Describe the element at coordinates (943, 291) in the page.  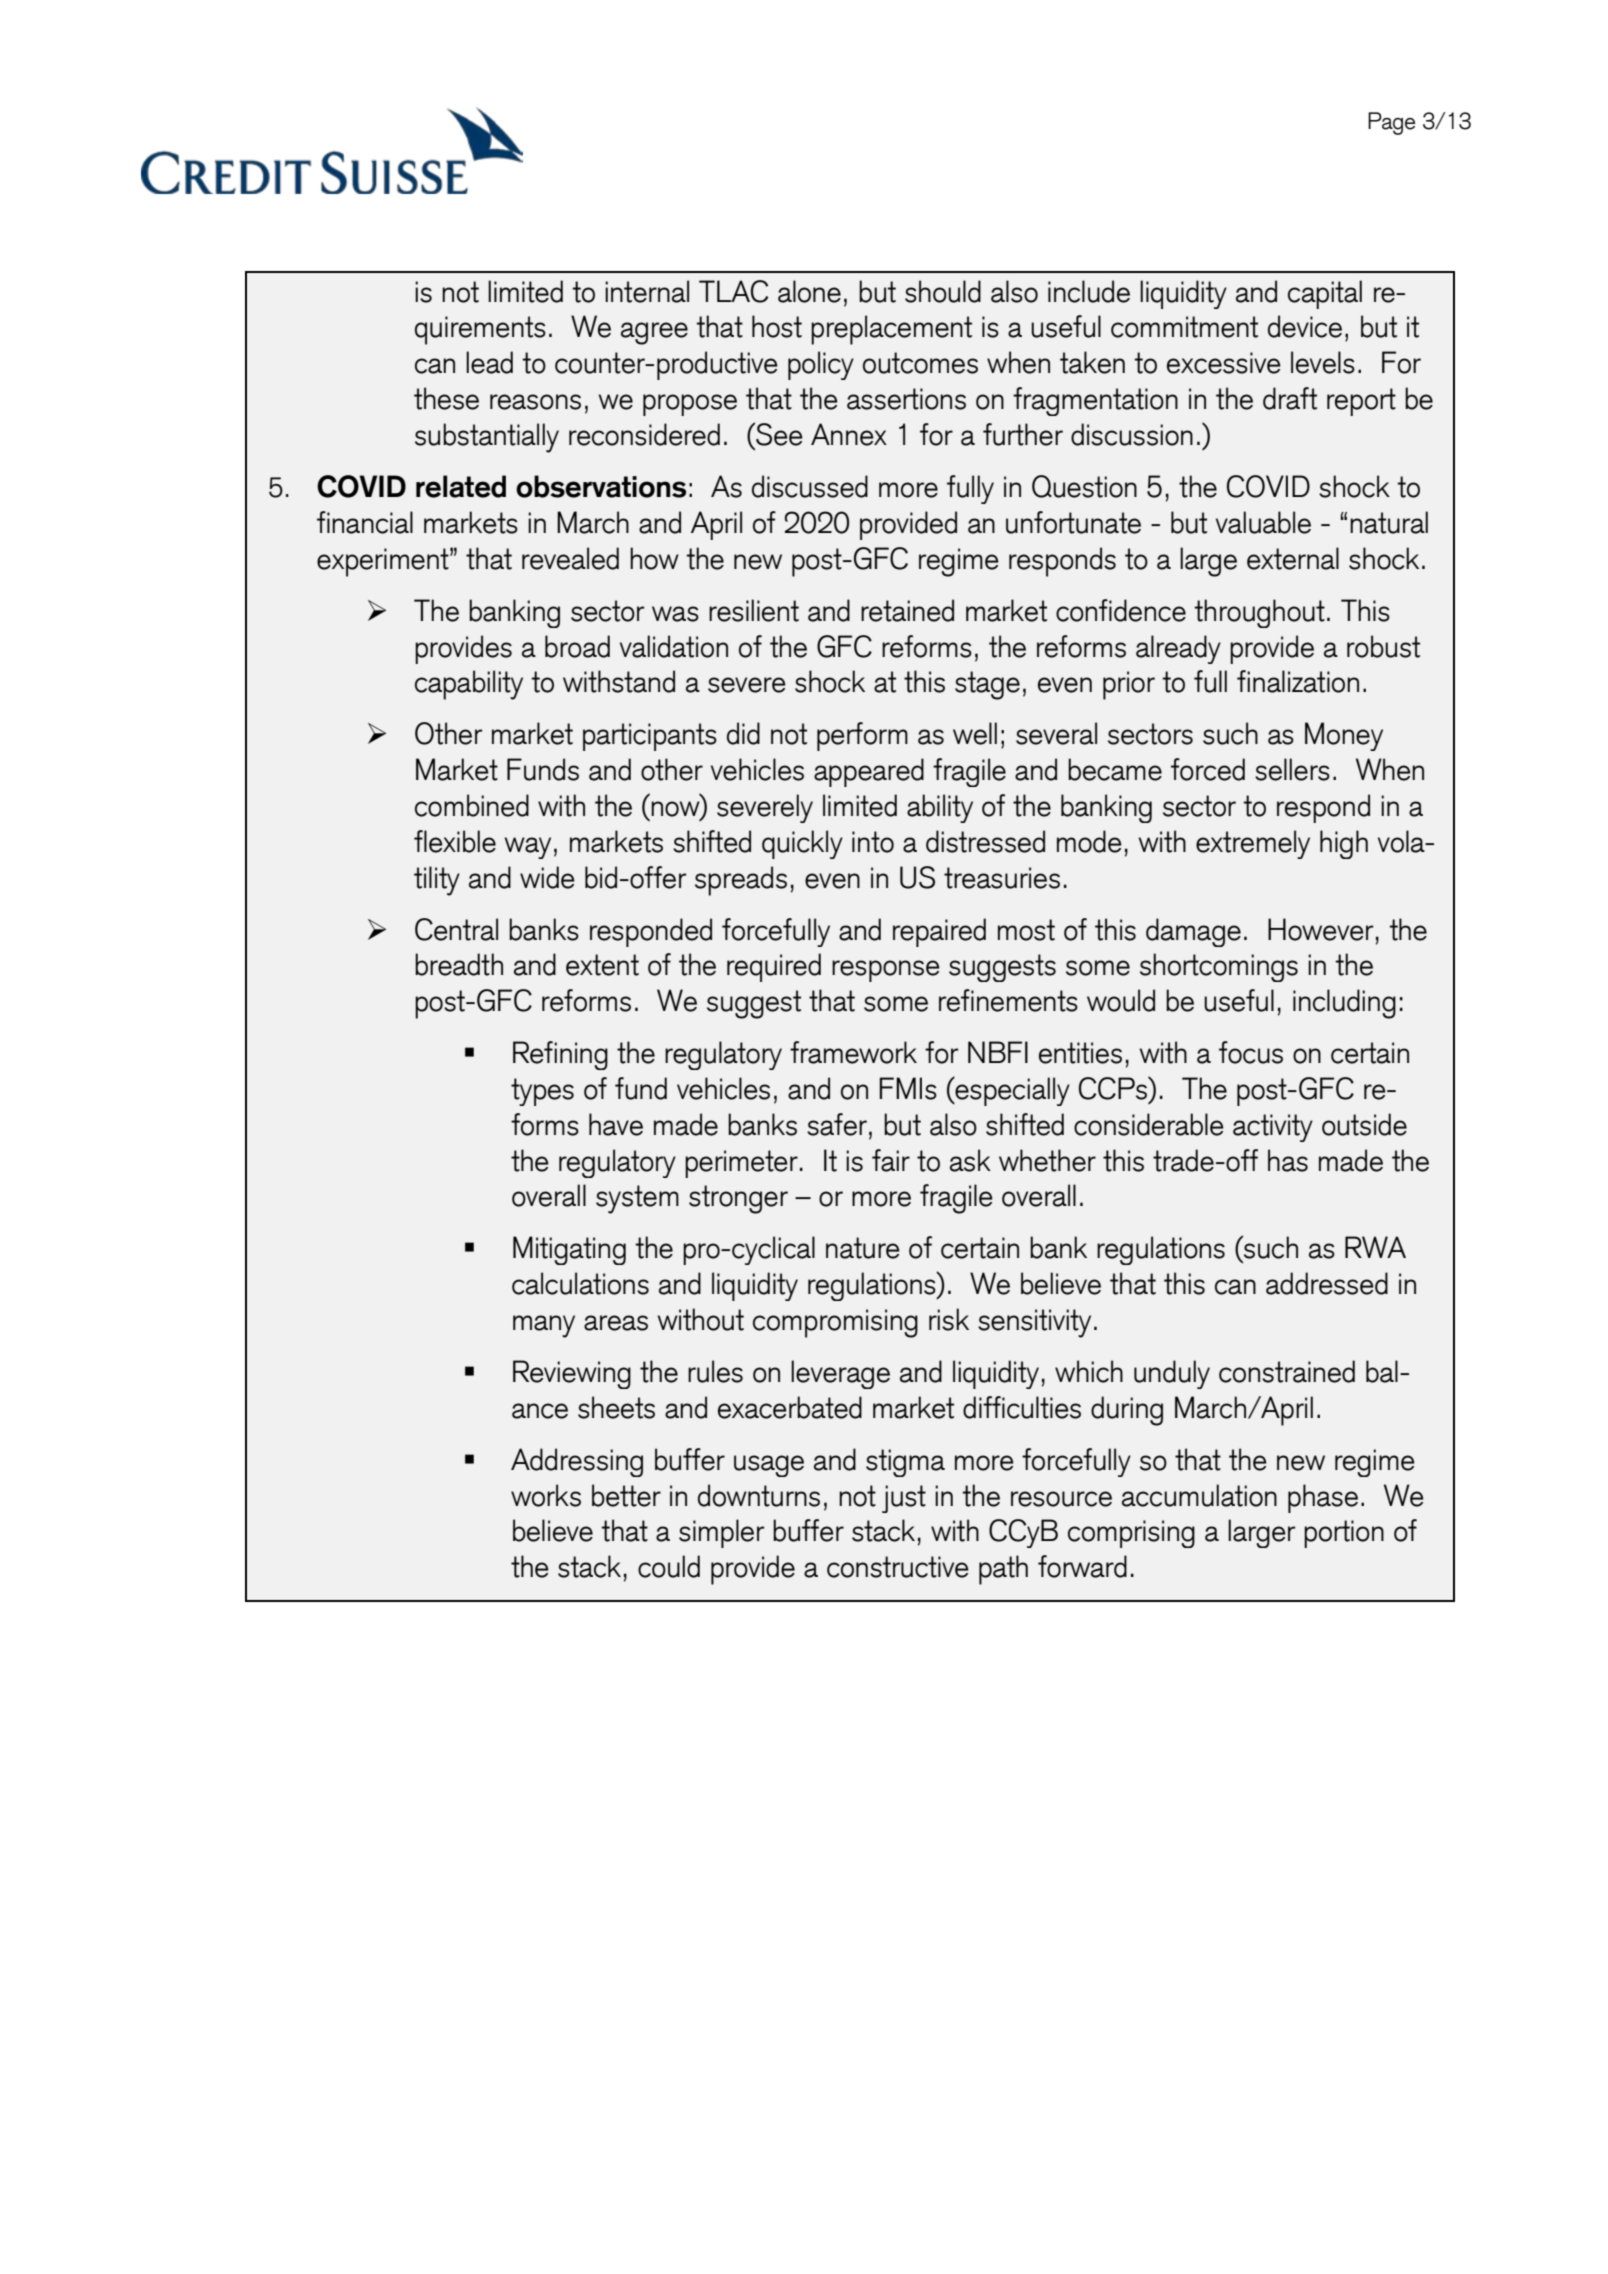
I see `should` at that location.
